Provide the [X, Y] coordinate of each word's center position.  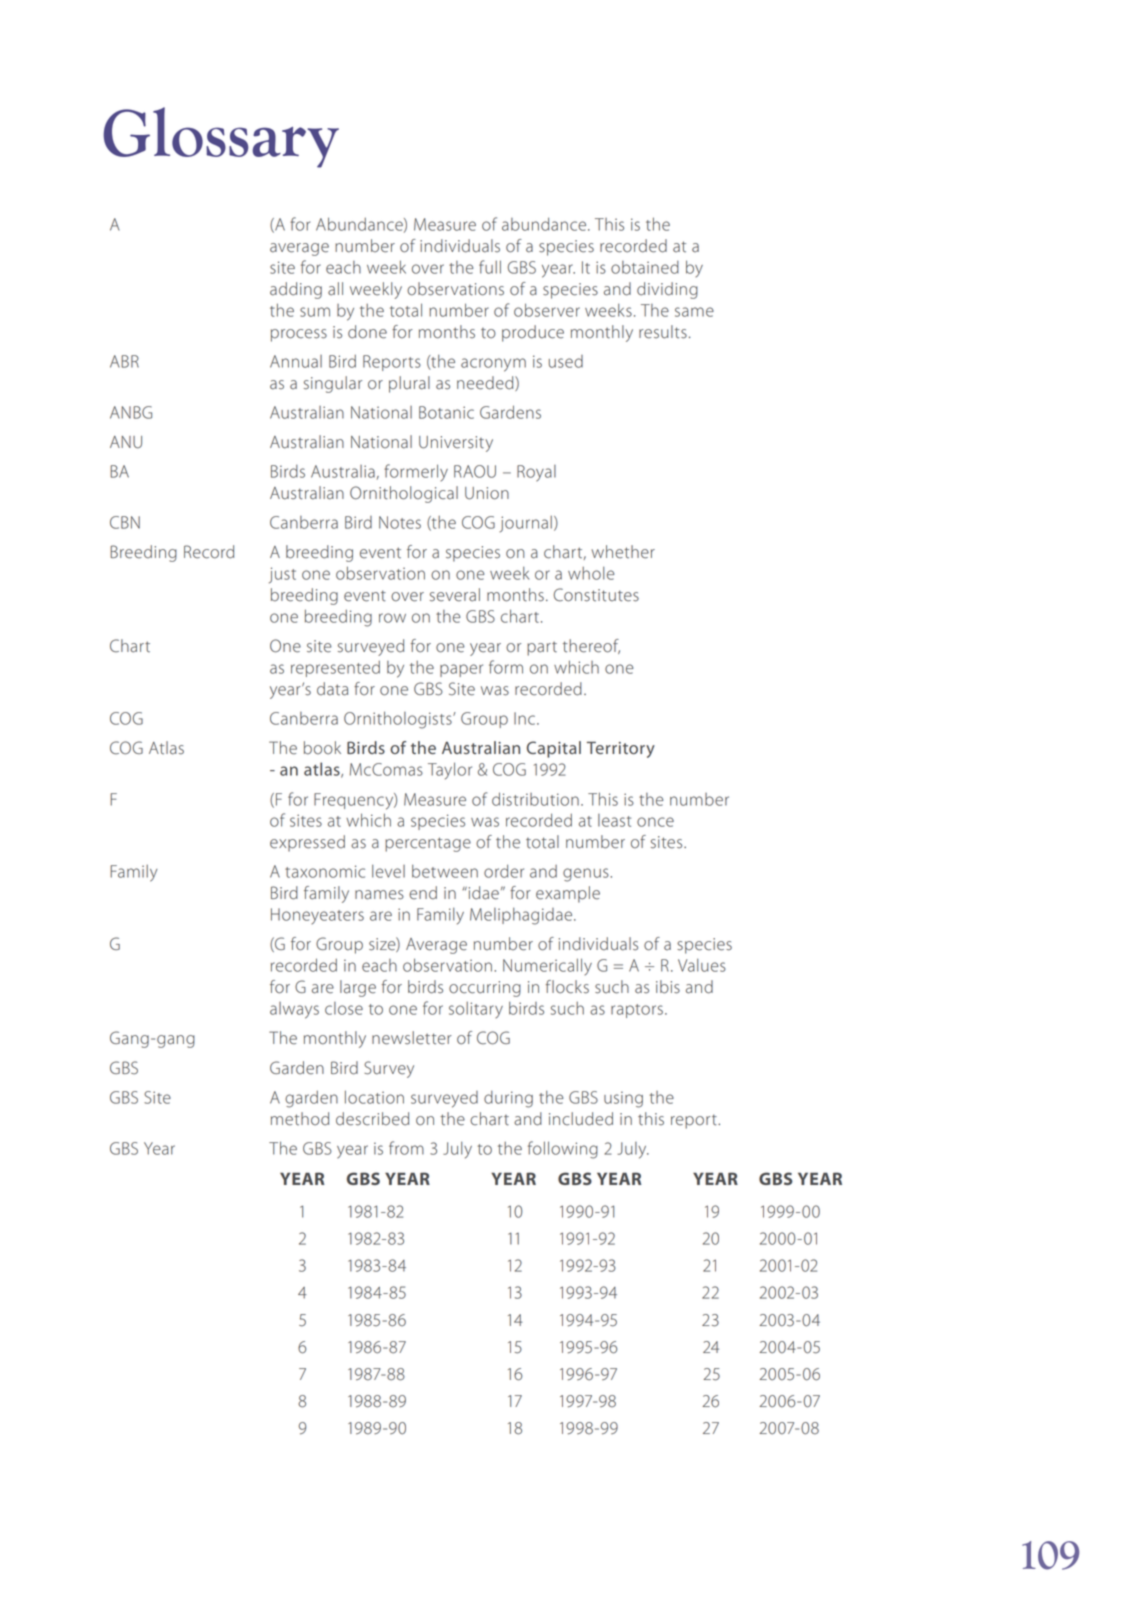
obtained [645, 267]
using [623, 1099]
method [300, 1119]
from [406, 1148]
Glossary [221, 137]
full [490, 267]
